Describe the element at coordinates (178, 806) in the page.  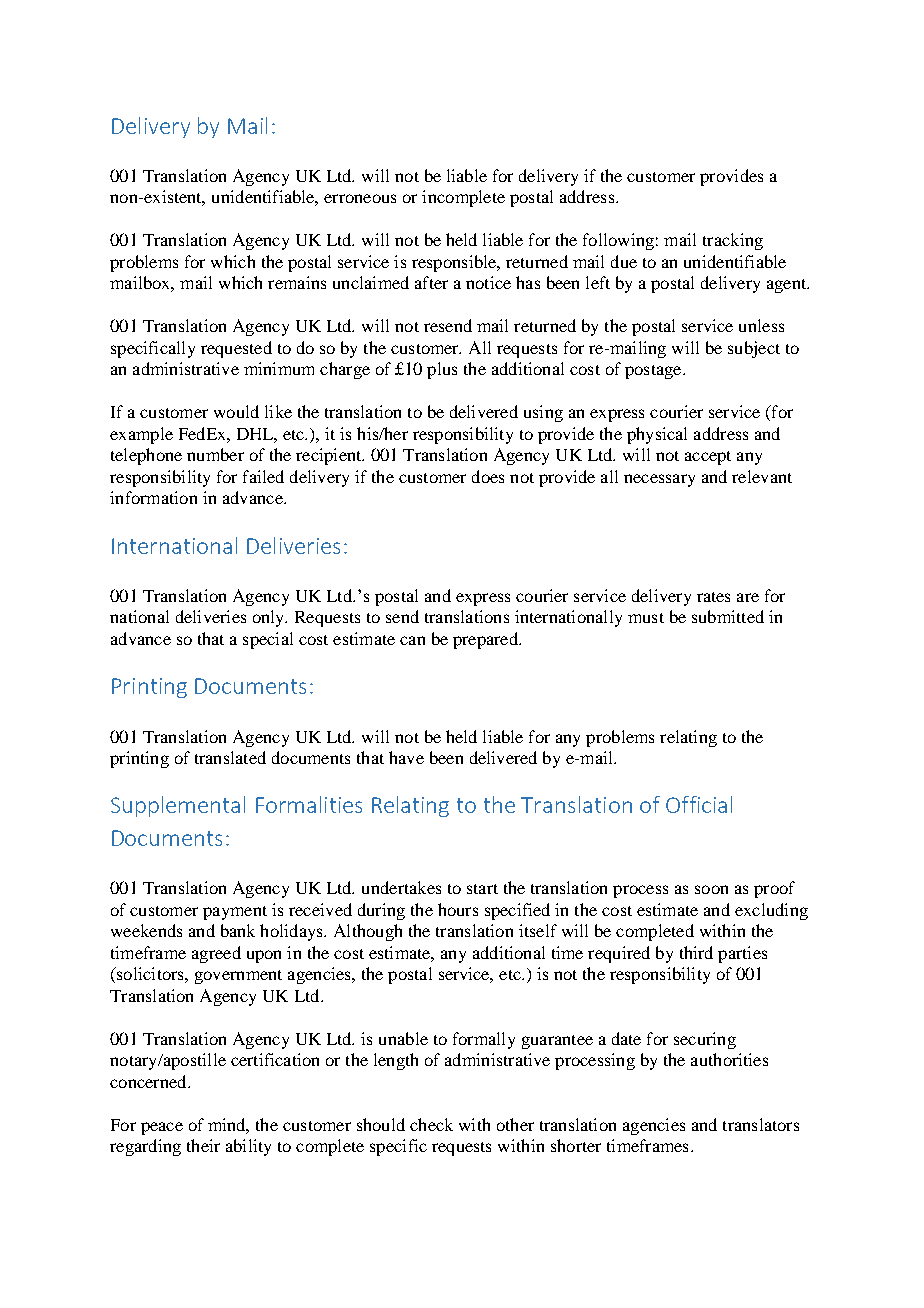
I see `Supplemental` at that location.
